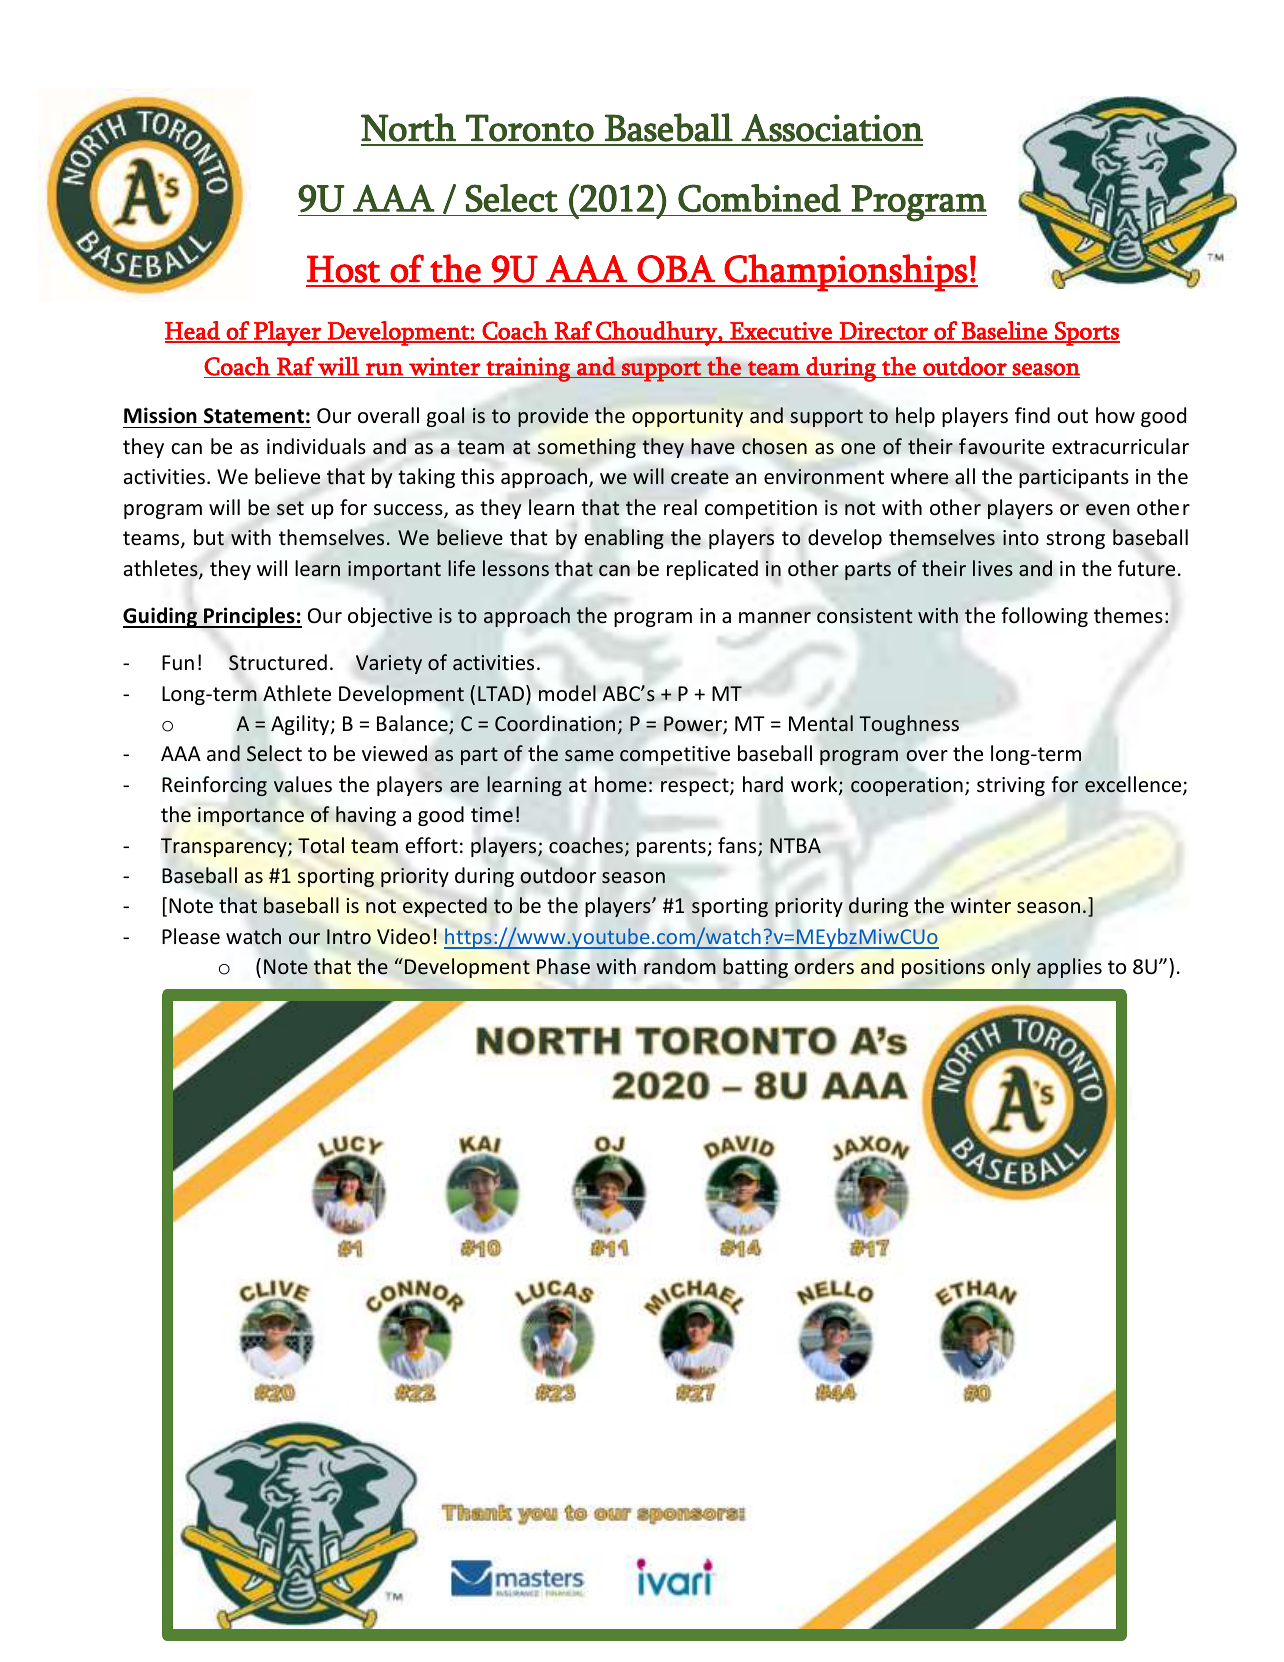 This screenshot has width=1284, height=1662. I want to click on Principles, so click(249, 617).
